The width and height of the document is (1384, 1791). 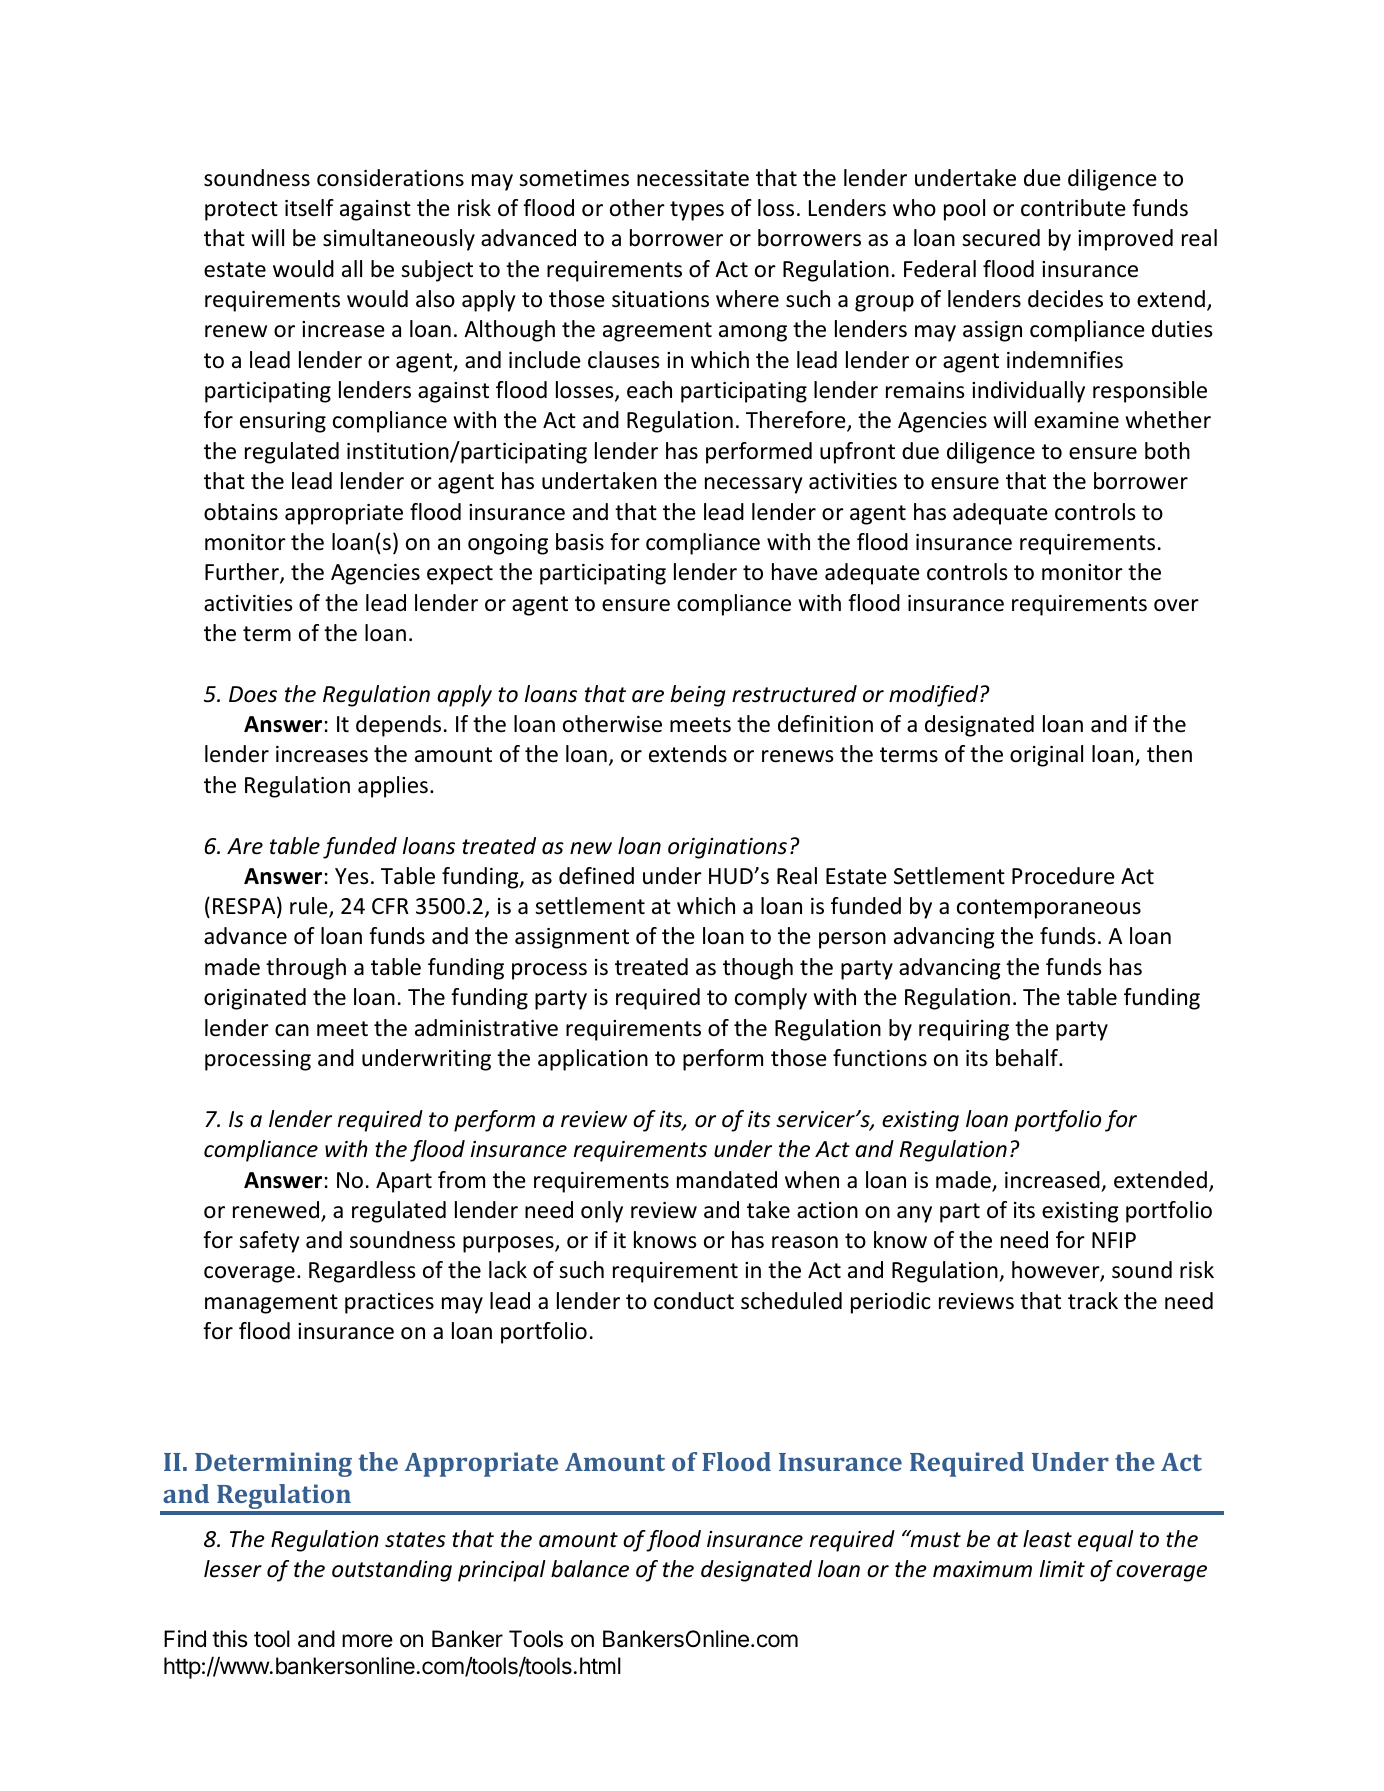 I want to click on contribute, so click(x=1073, y=208).
